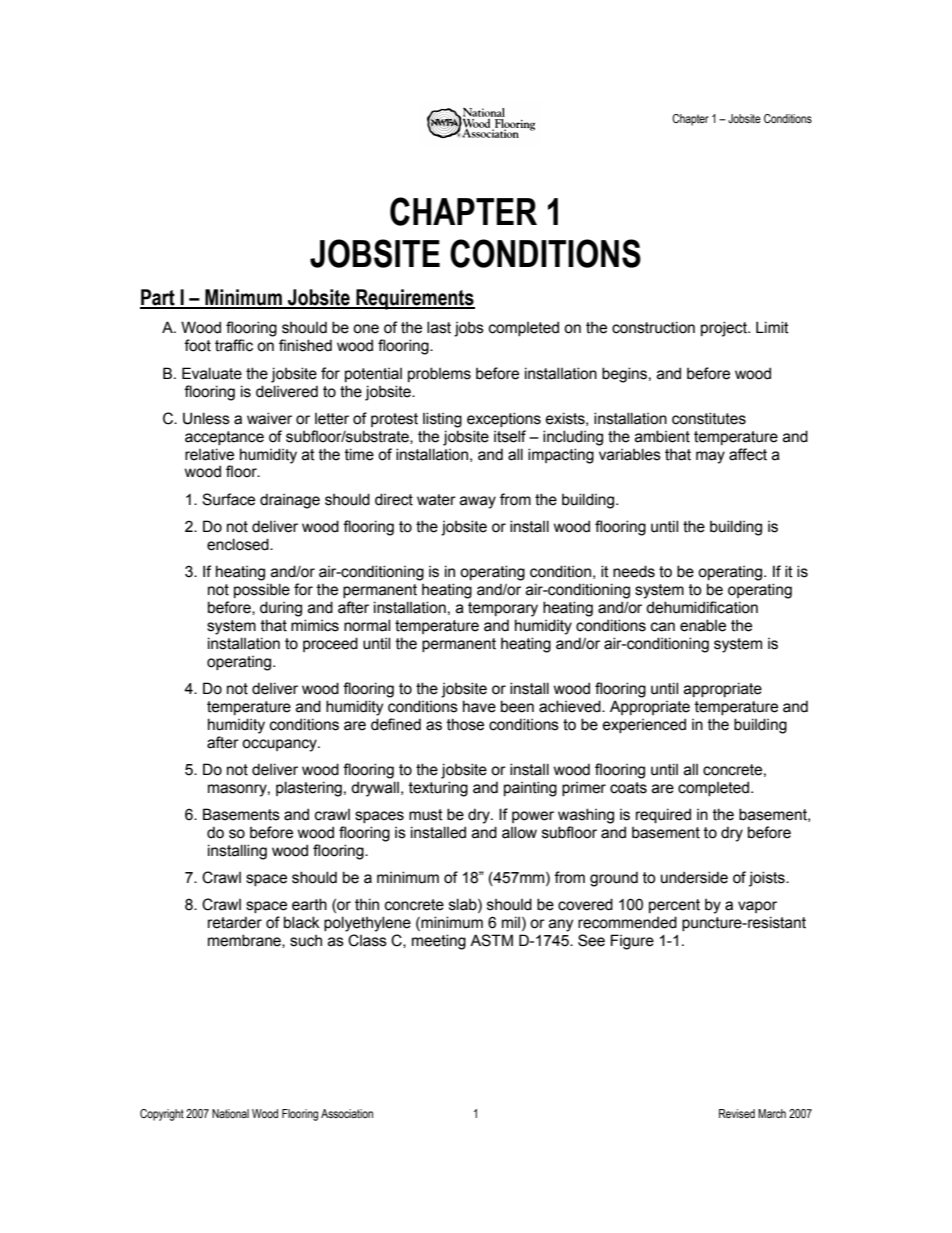  What do you see at coordinates (228, 499) in the screenshot?
I see `Surface` at bounding box center [228, 499].
